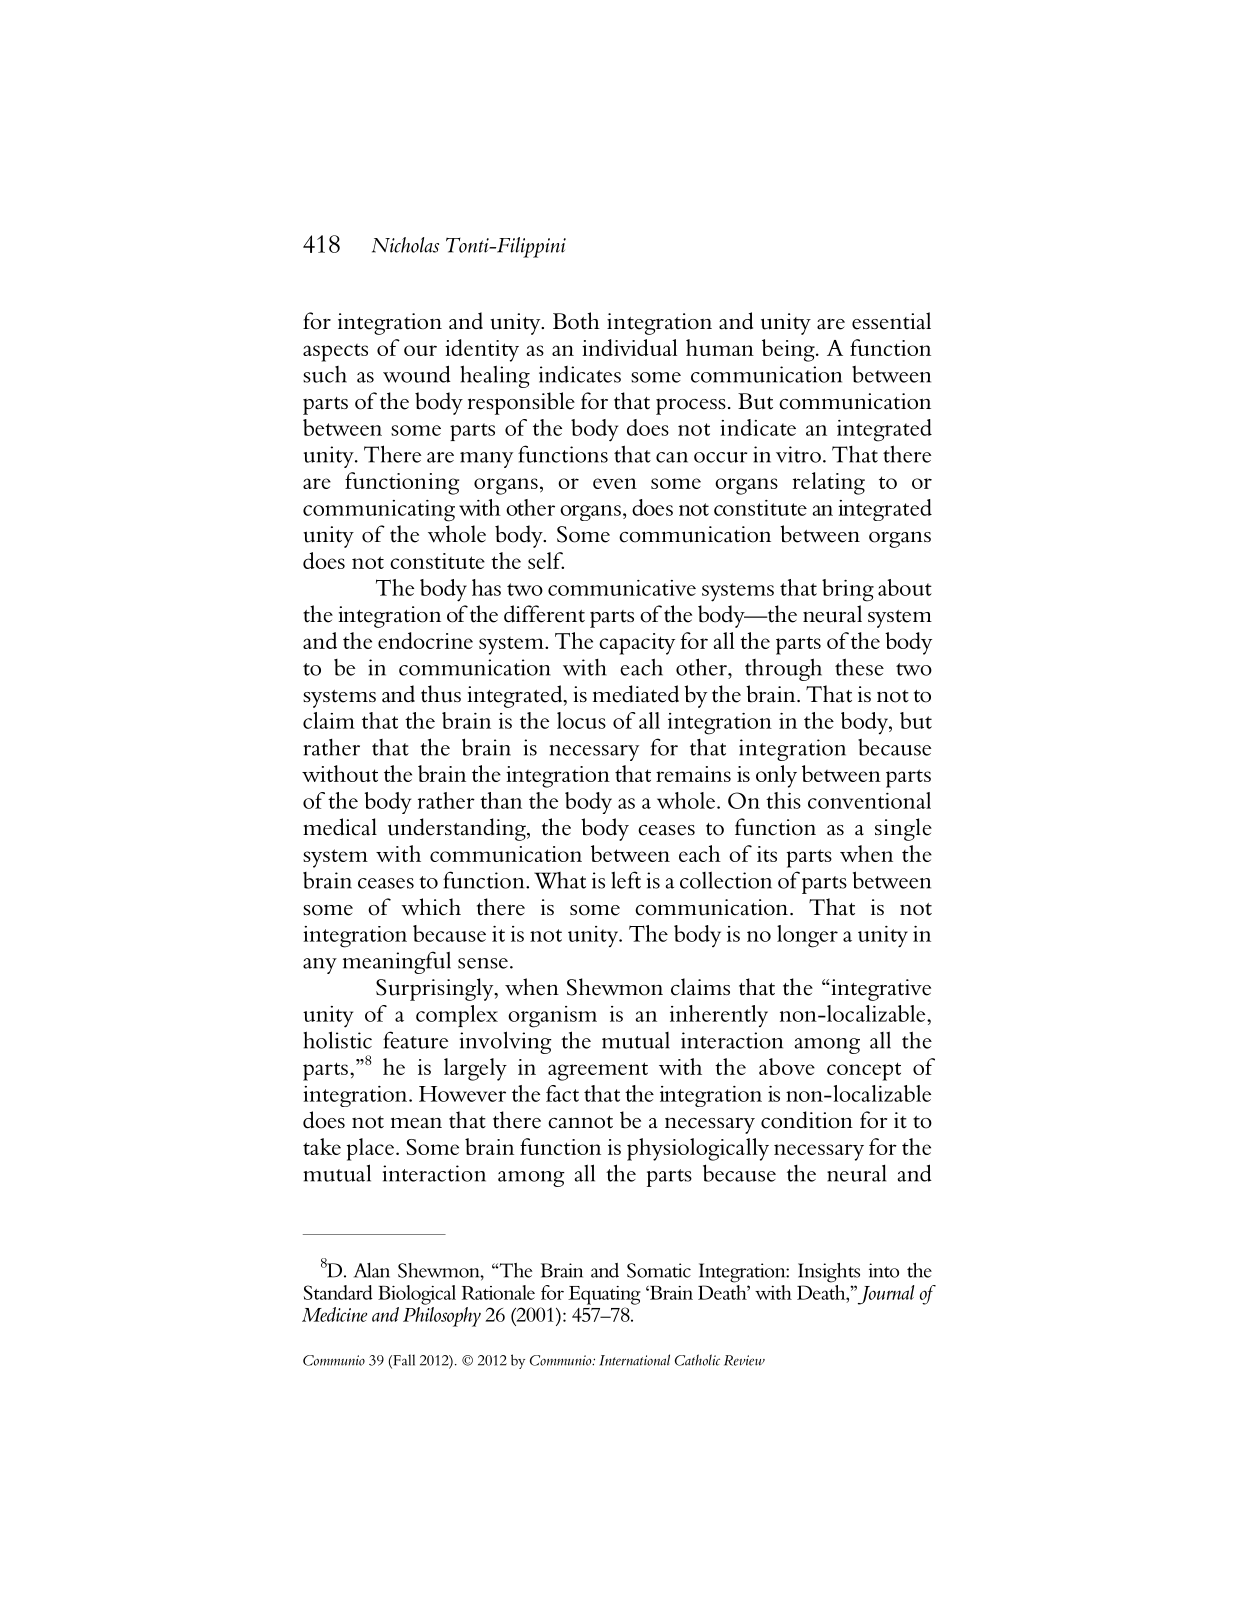  I want to click on Nicholas, so click(405, 245).
